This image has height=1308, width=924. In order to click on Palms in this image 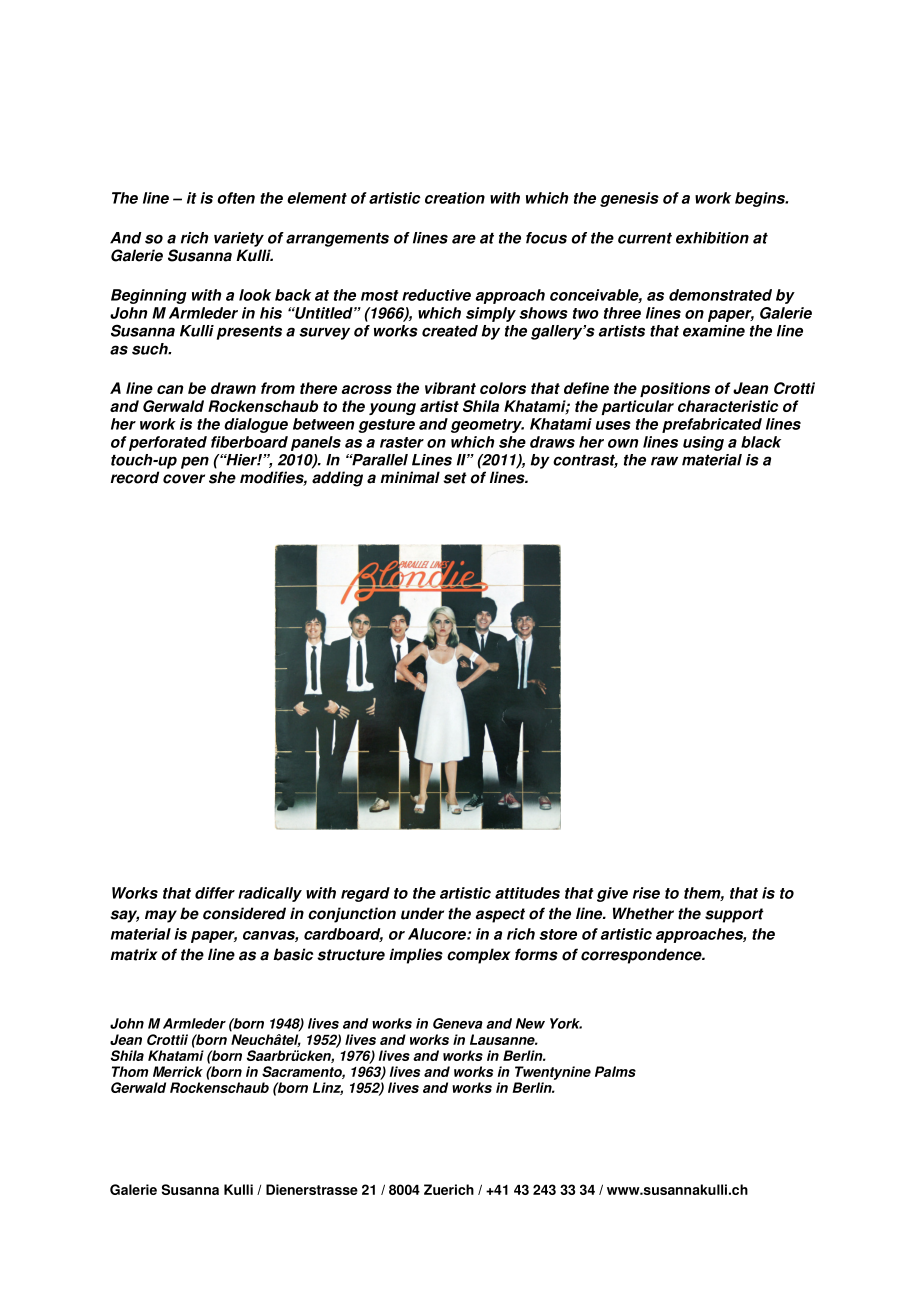, I will do `click(615, 1071)`.
